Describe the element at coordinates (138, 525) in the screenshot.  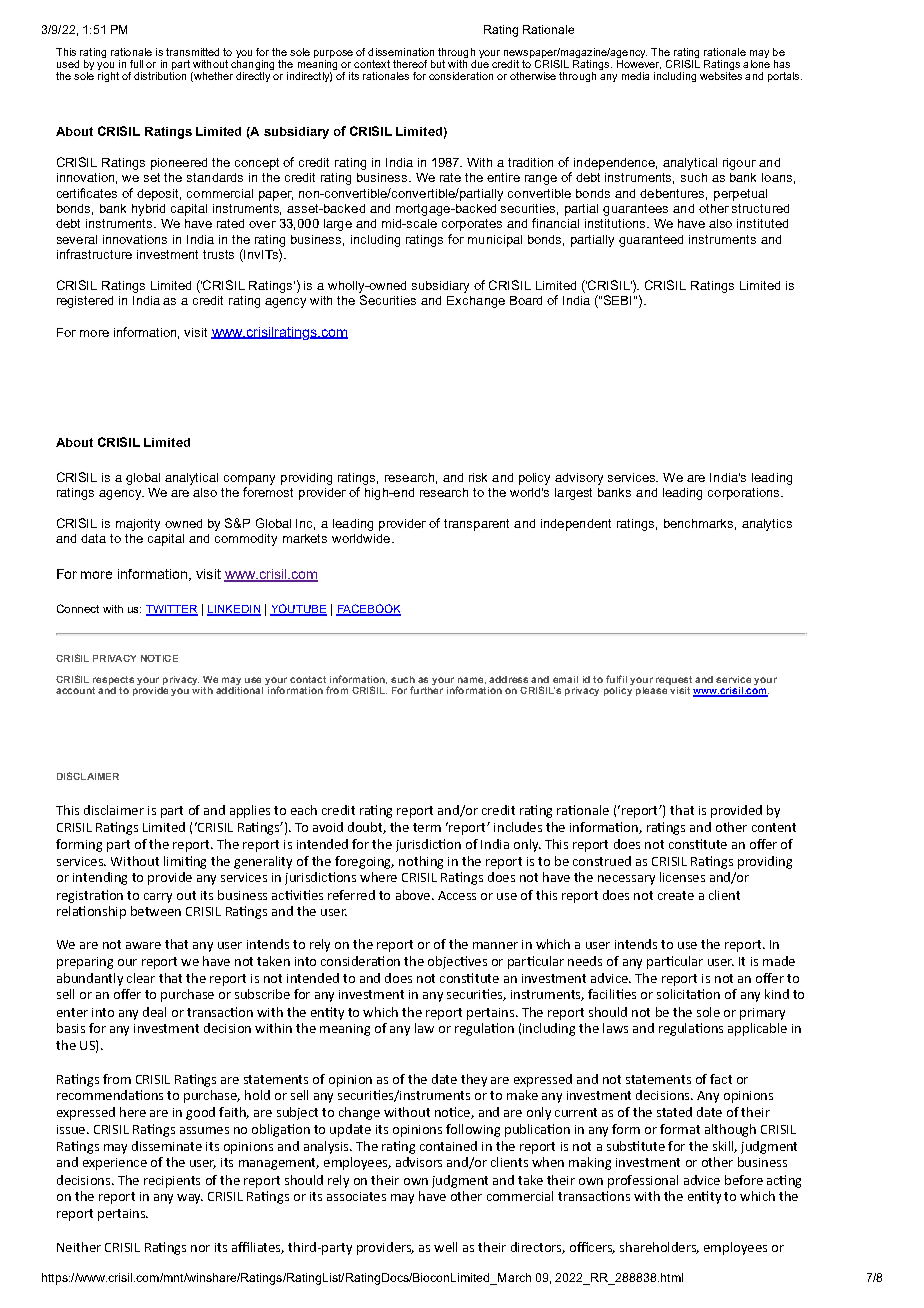
I see `majority` at that location.
